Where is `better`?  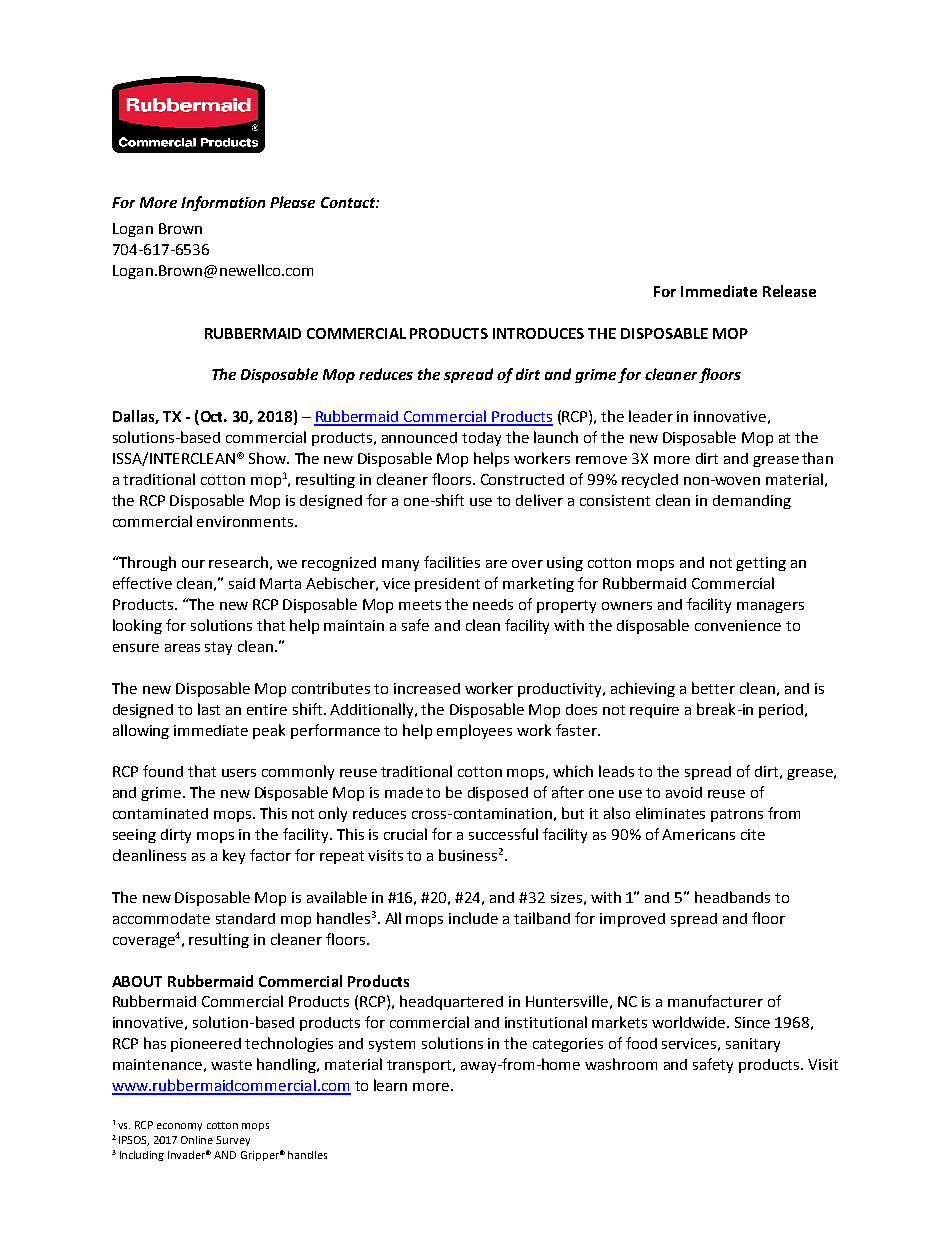
better is located at coordinates (713, 688).
